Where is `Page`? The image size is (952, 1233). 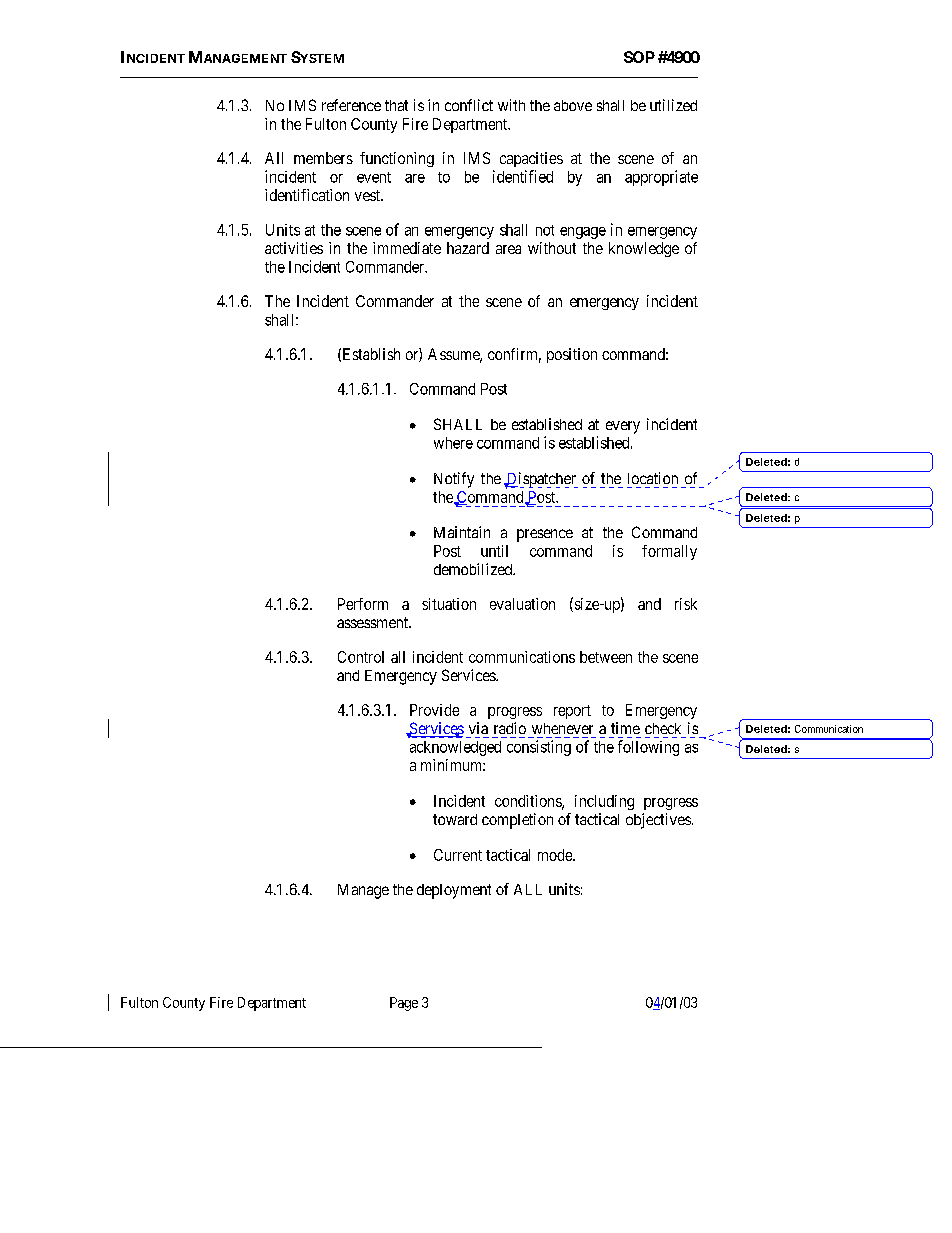
Page is located at coordinates (404, 1004).
